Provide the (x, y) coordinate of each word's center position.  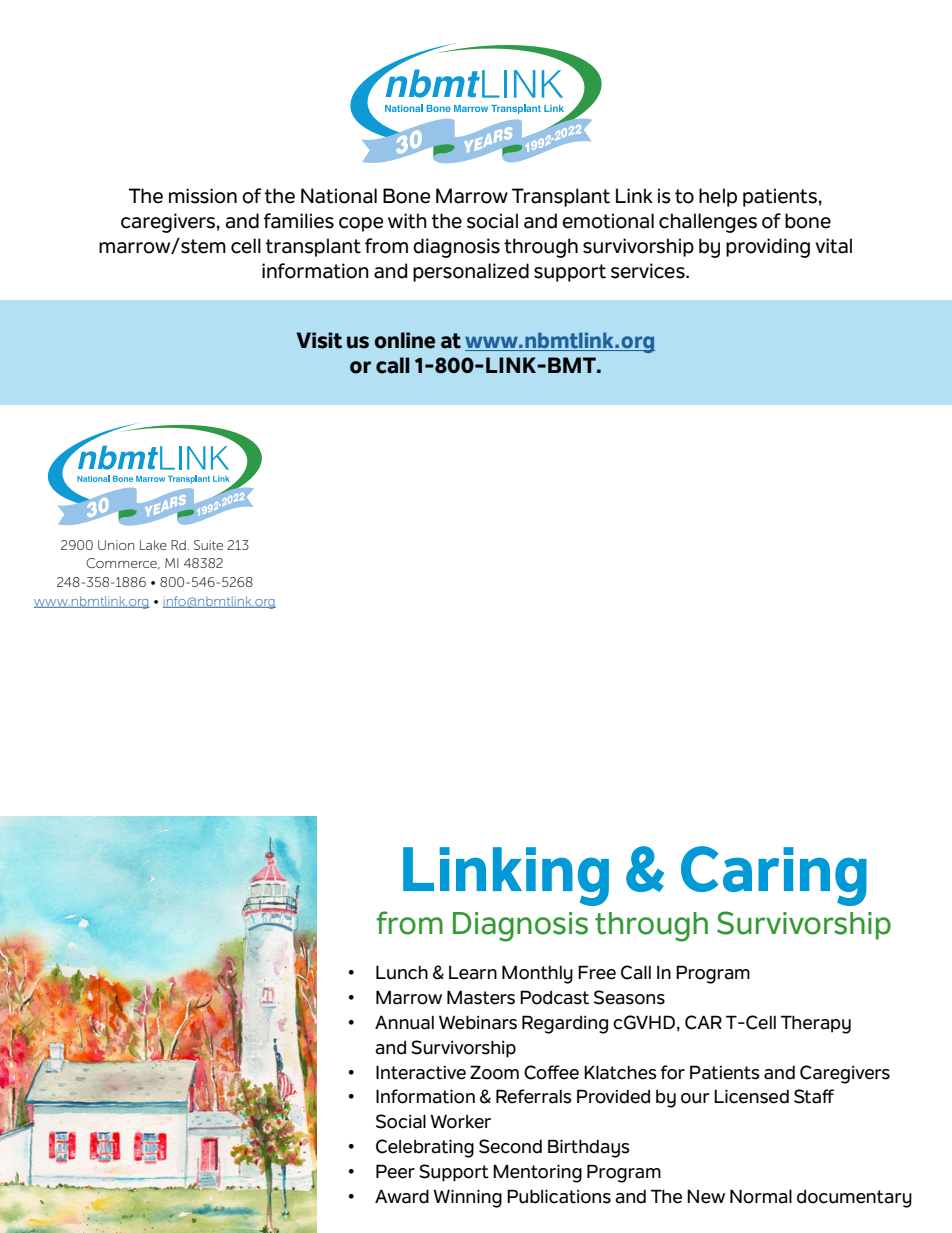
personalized (471, 272)
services (649, 271)
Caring (774, 876)
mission (203, 196)
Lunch (402, 972)
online (405, 340)
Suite (208, 545)
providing (768, 248)
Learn (473, 973)
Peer (395, 1171)
